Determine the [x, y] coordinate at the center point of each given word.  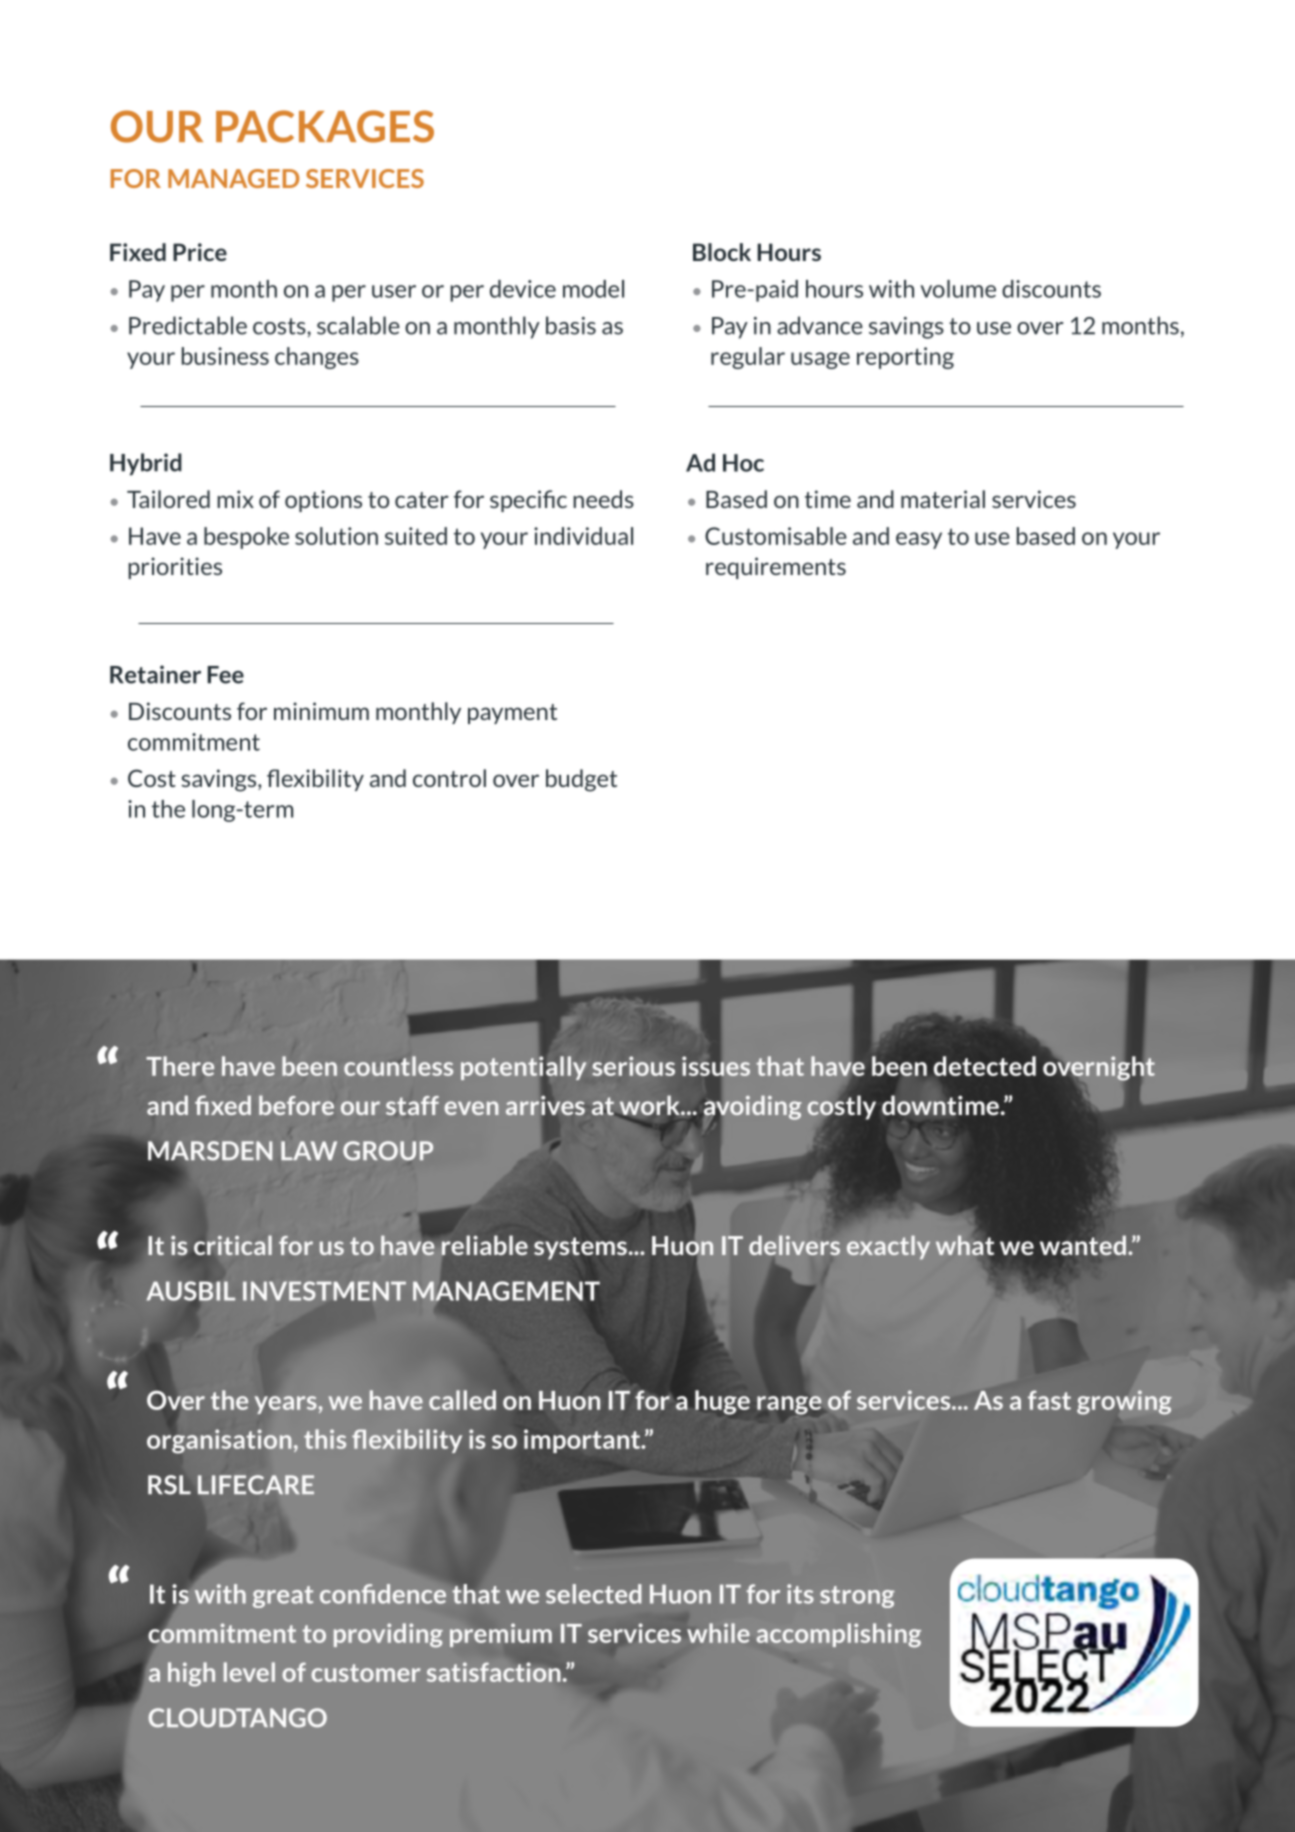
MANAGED [234, 178]
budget [581, 780]
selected [594, 1594]
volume [958, 289]
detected [985, 1066]
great [283, 1597]
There [180, 1066]
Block [722, 252]
